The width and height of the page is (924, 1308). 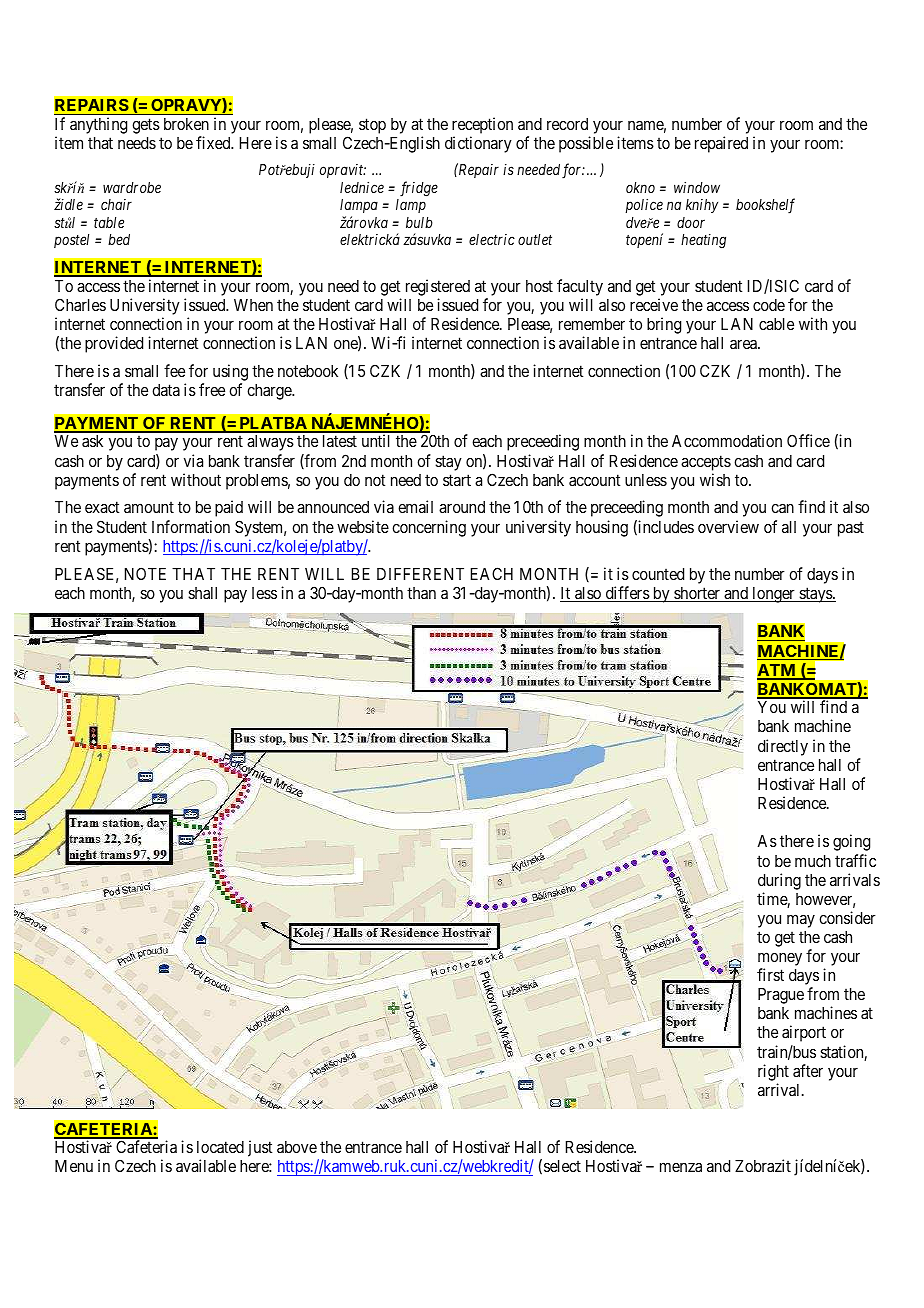 What do you see at coordinates (773, 1072) in the page?
I see `right` at bounding box center [773, 1072].
